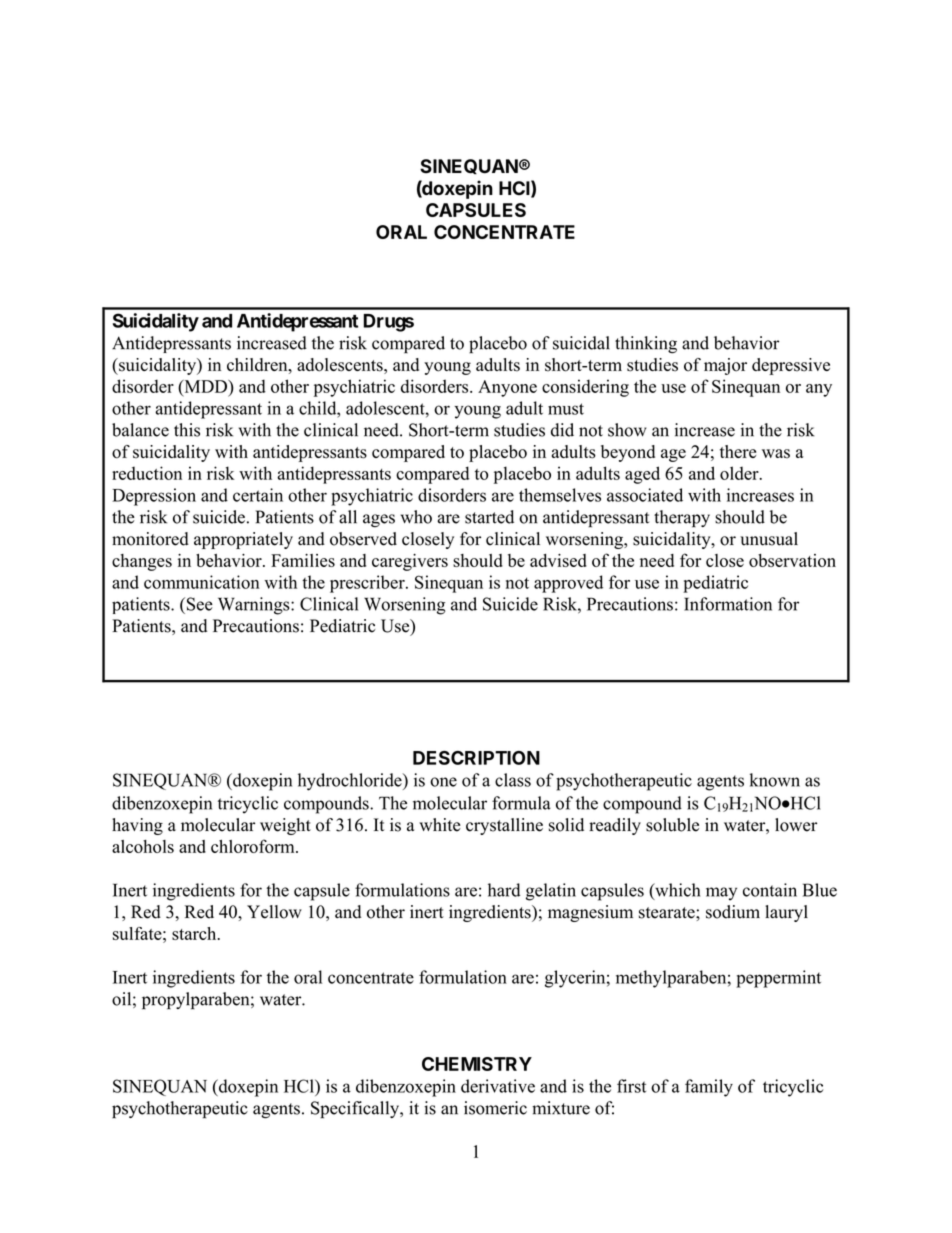  What do you see at coordinates (206, 386) in the page?
I see `MDD` at bounding box center [206, 386].
